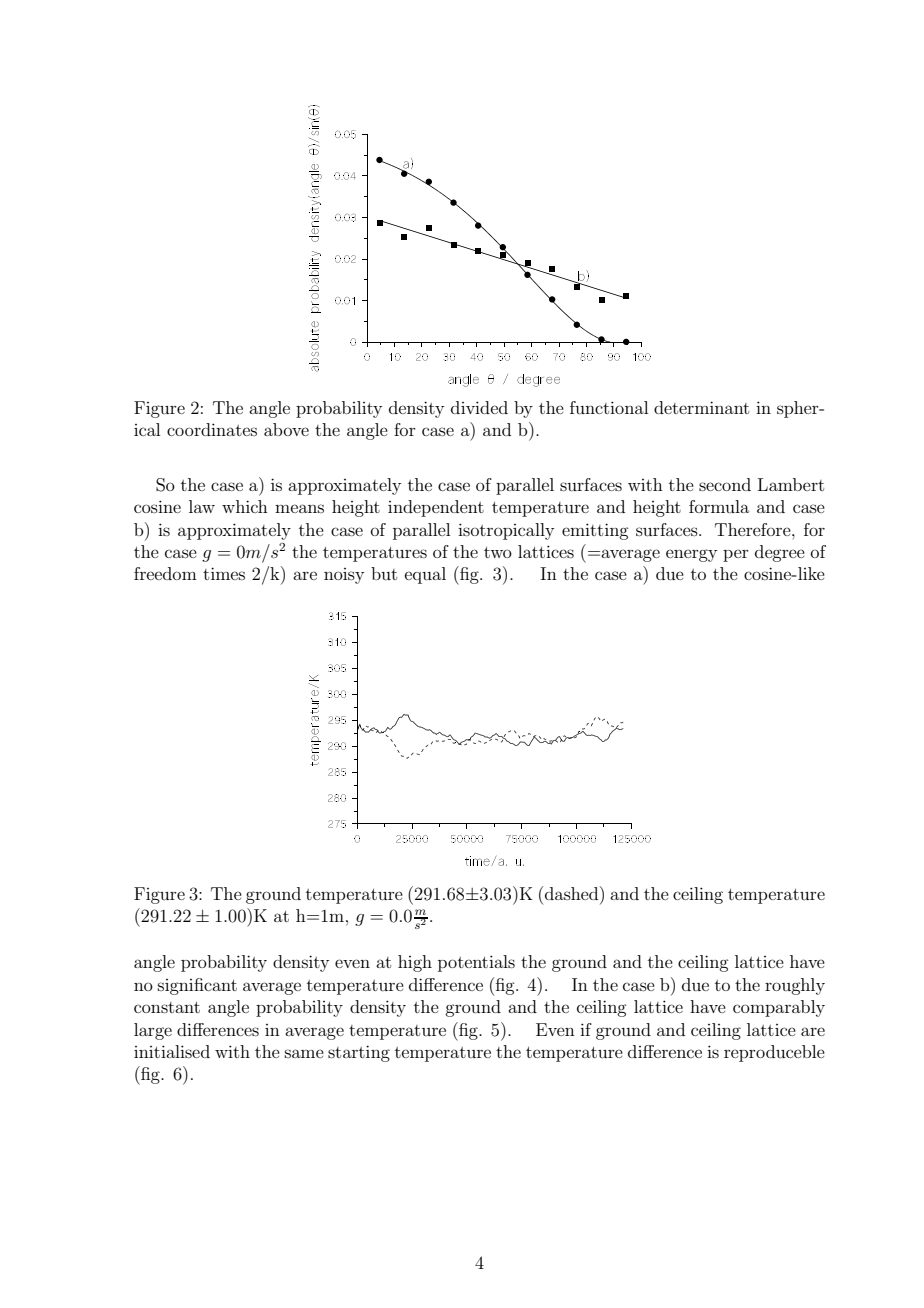 This document has height=1308, width=924. What do you see at coordinates (479, 407) in the document?
I see `divided` at bounding box center [479, 407].
